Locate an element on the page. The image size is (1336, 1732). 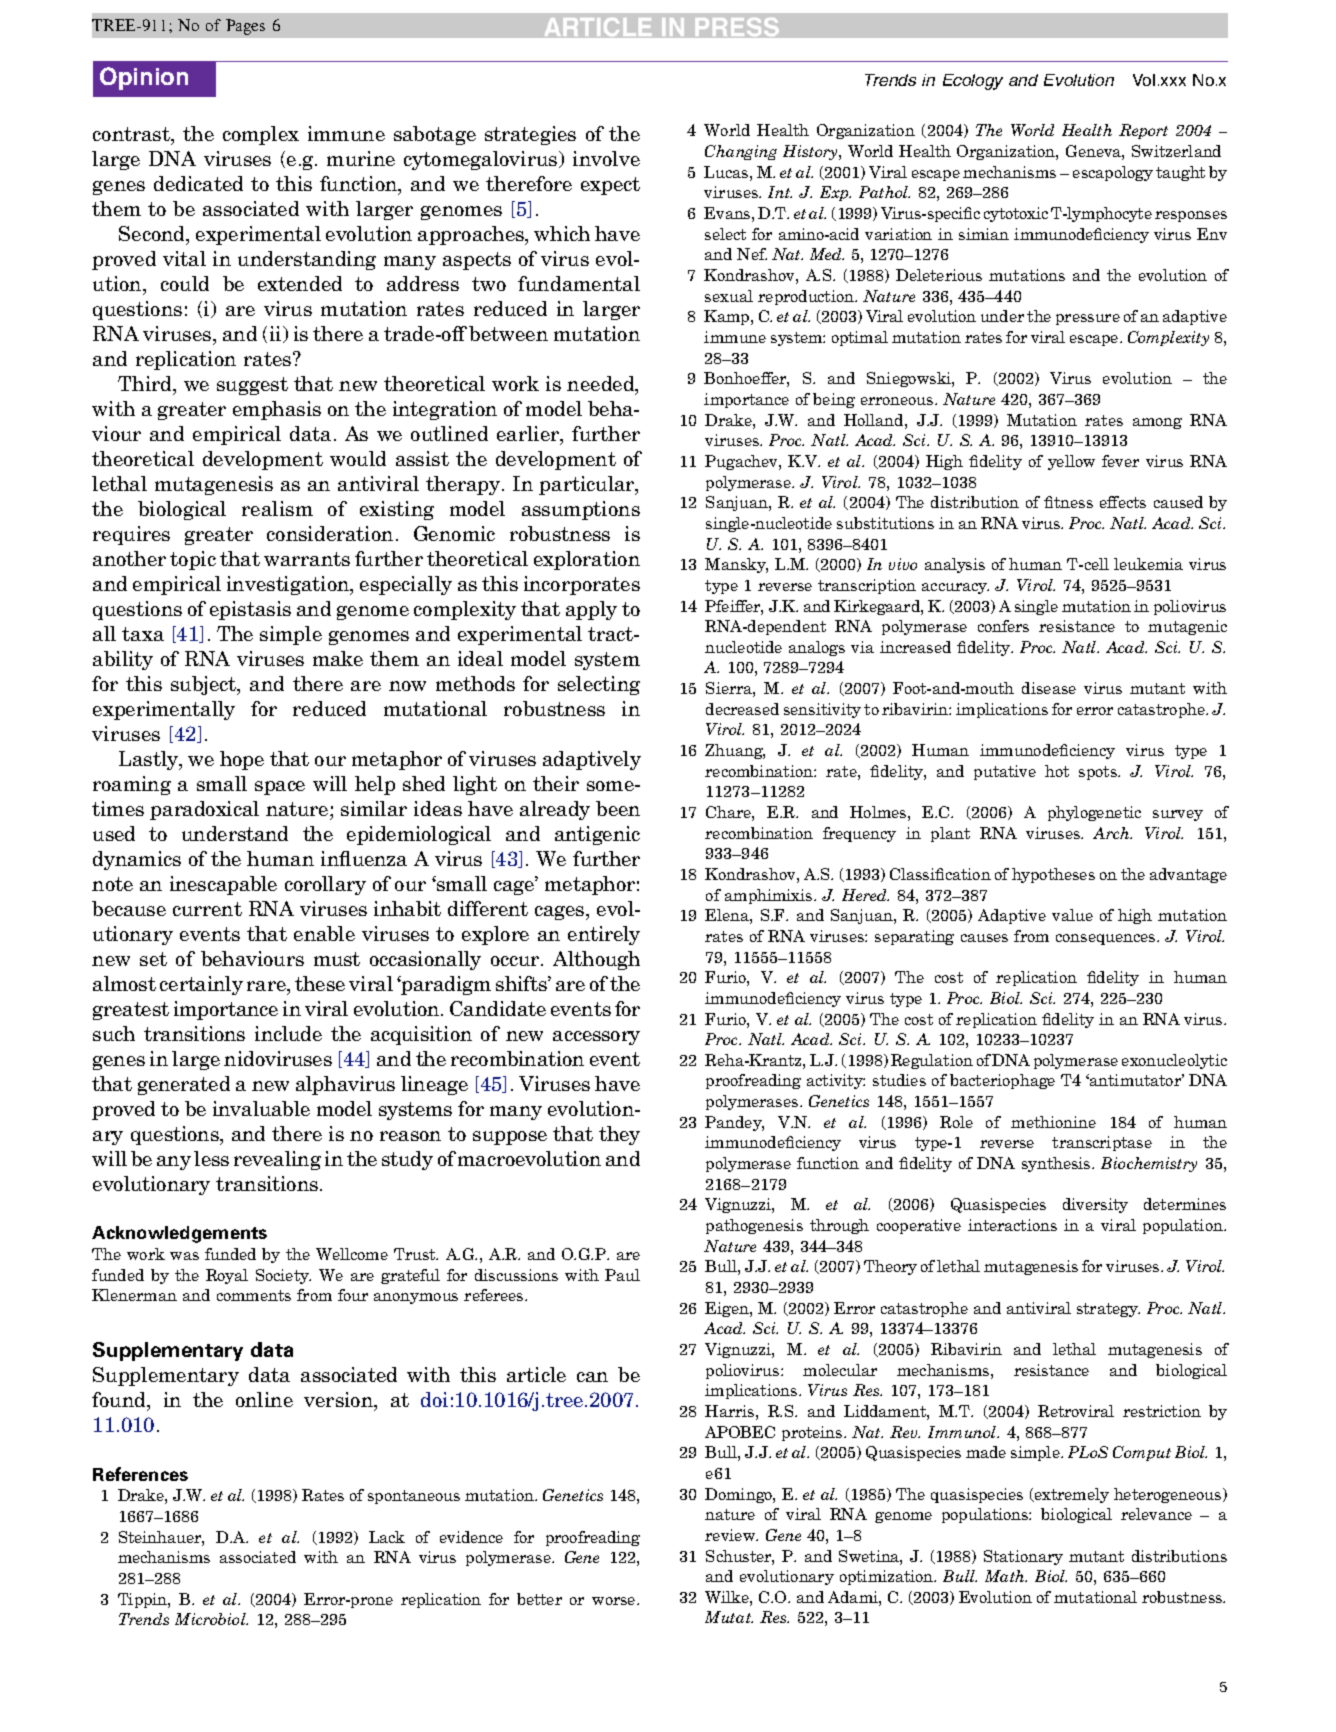
Pages is located at coordinates (245, 27).
